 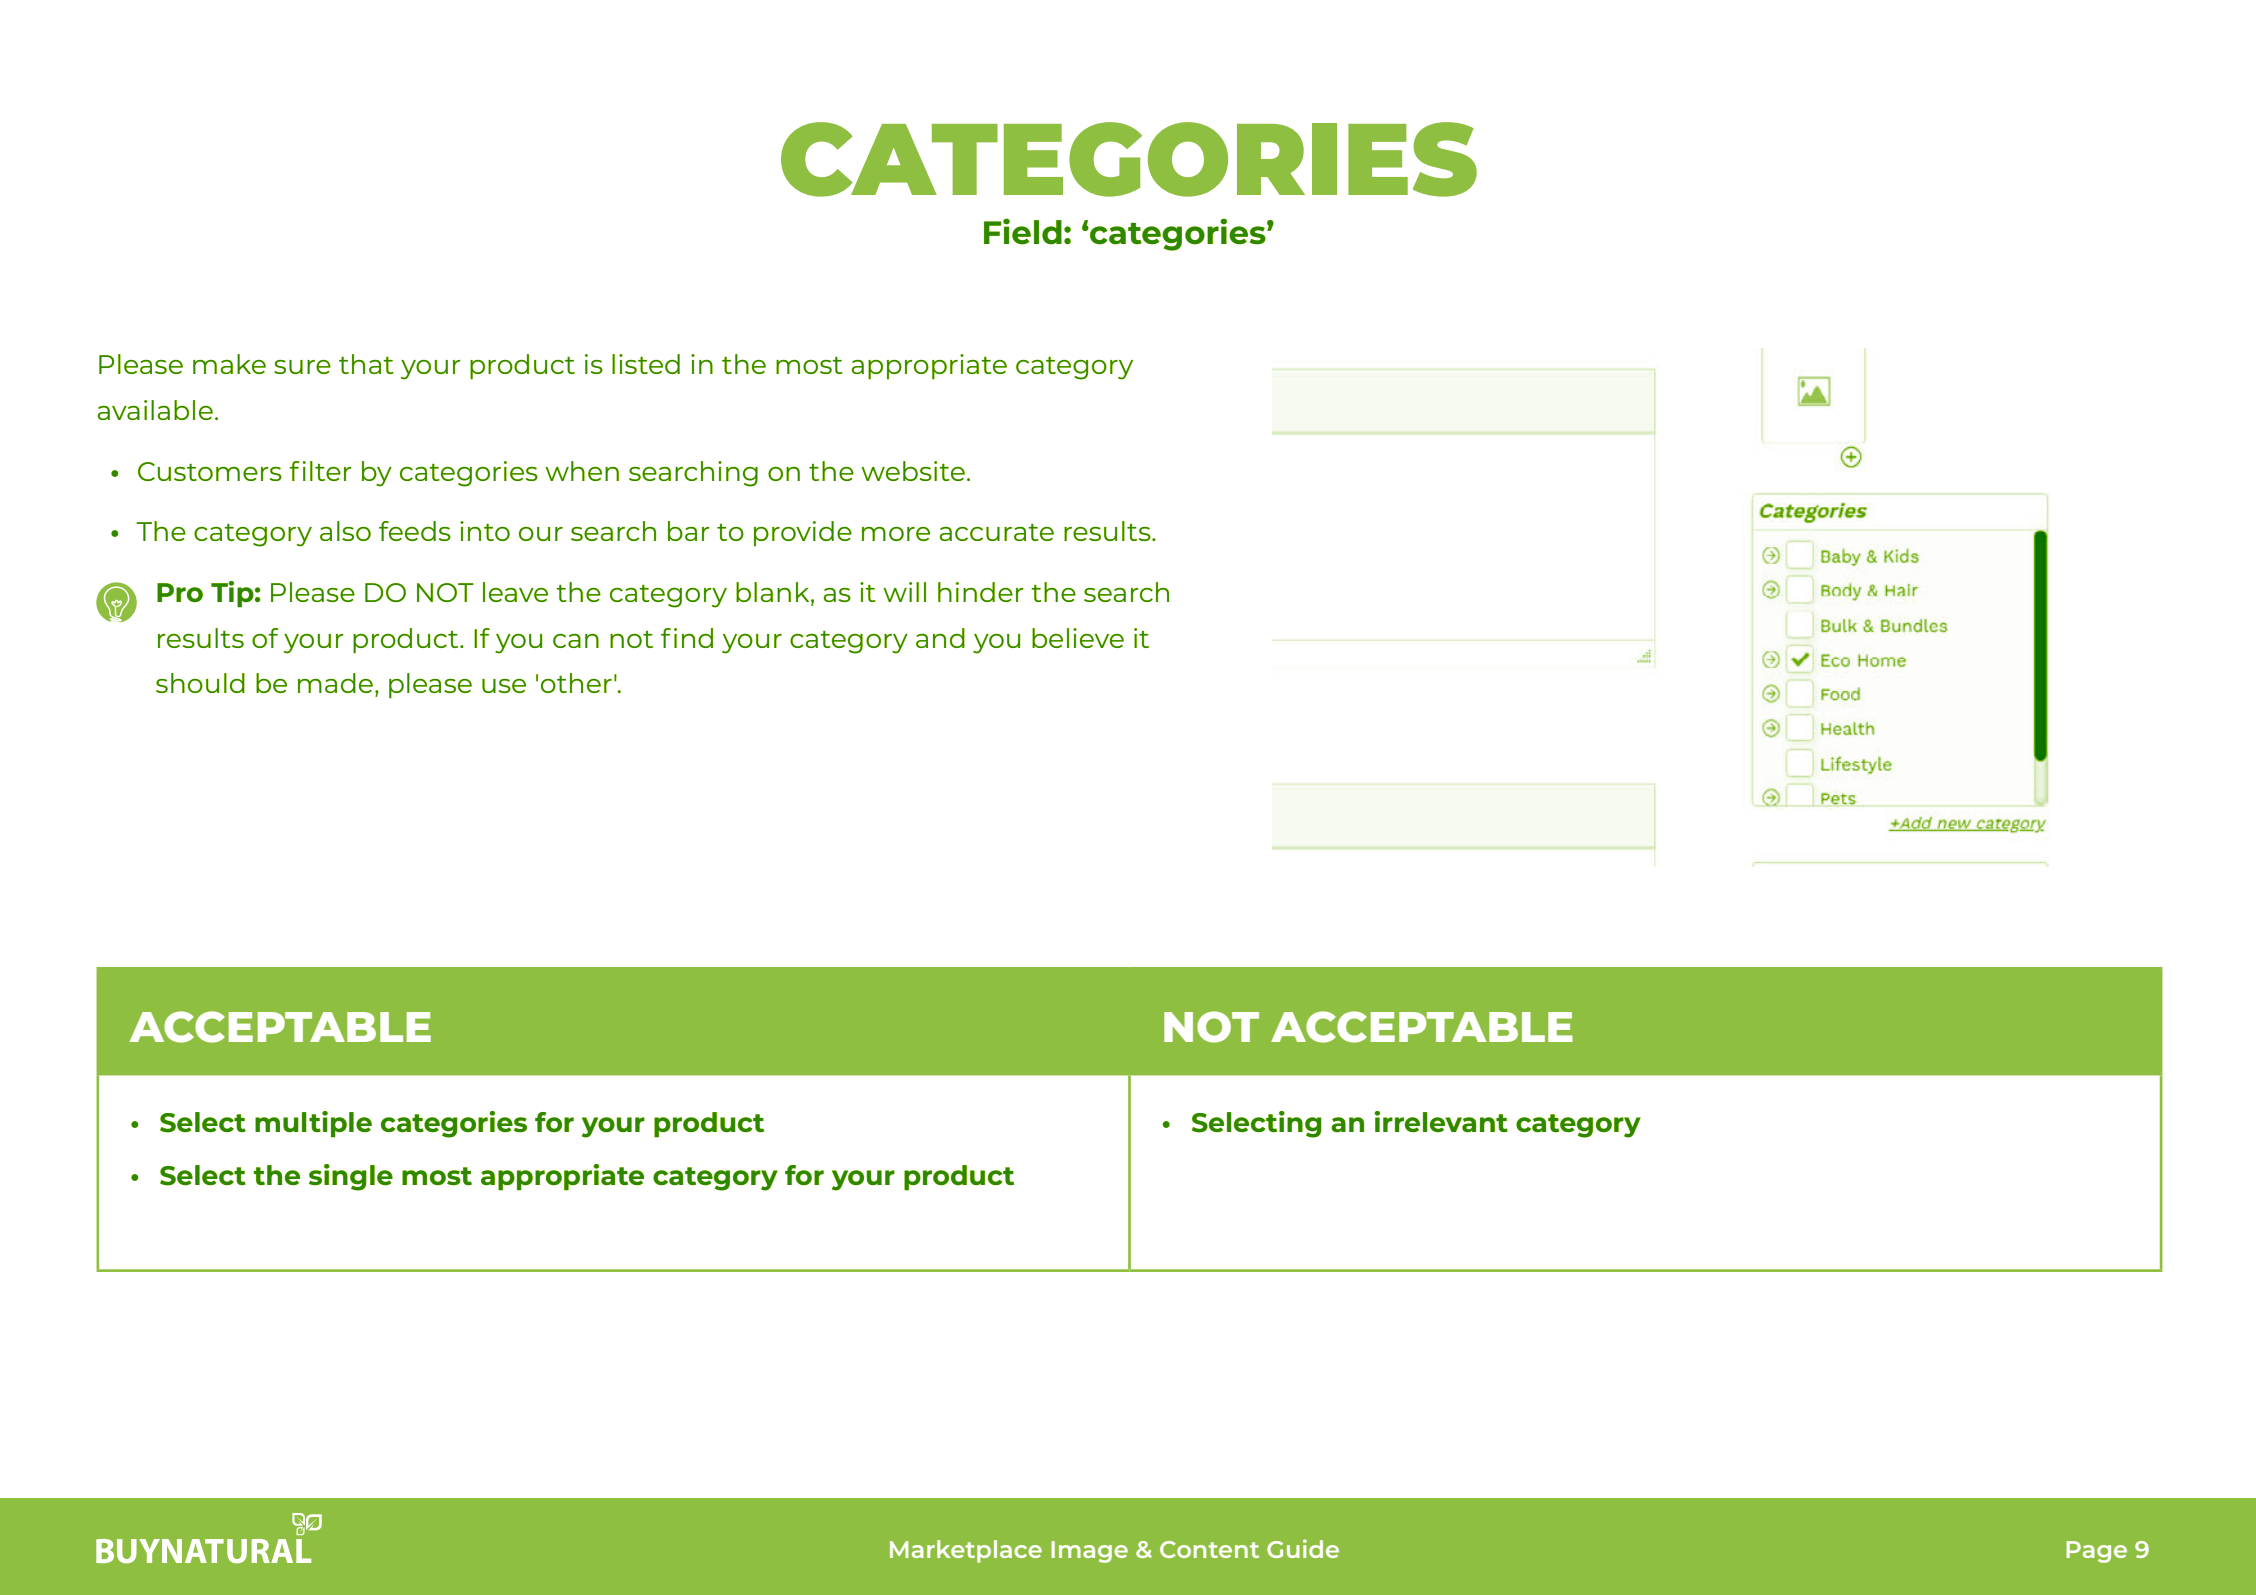 I want to click on irrelevant, so click(x=1441, y=1122).
